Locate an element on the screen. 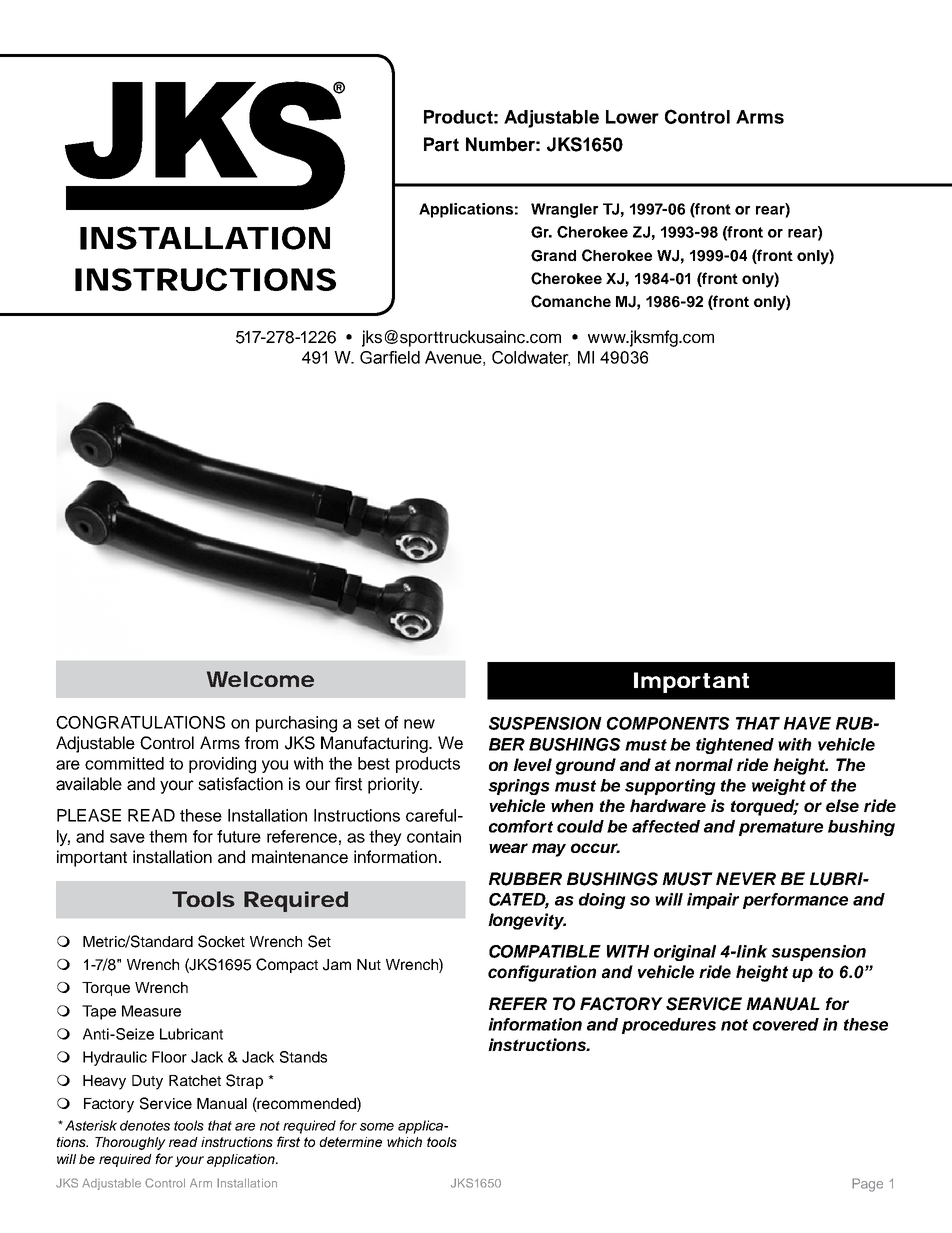 This screenshot has height=1233, width=952. Wrangler is located at coordinates (564, 210).
